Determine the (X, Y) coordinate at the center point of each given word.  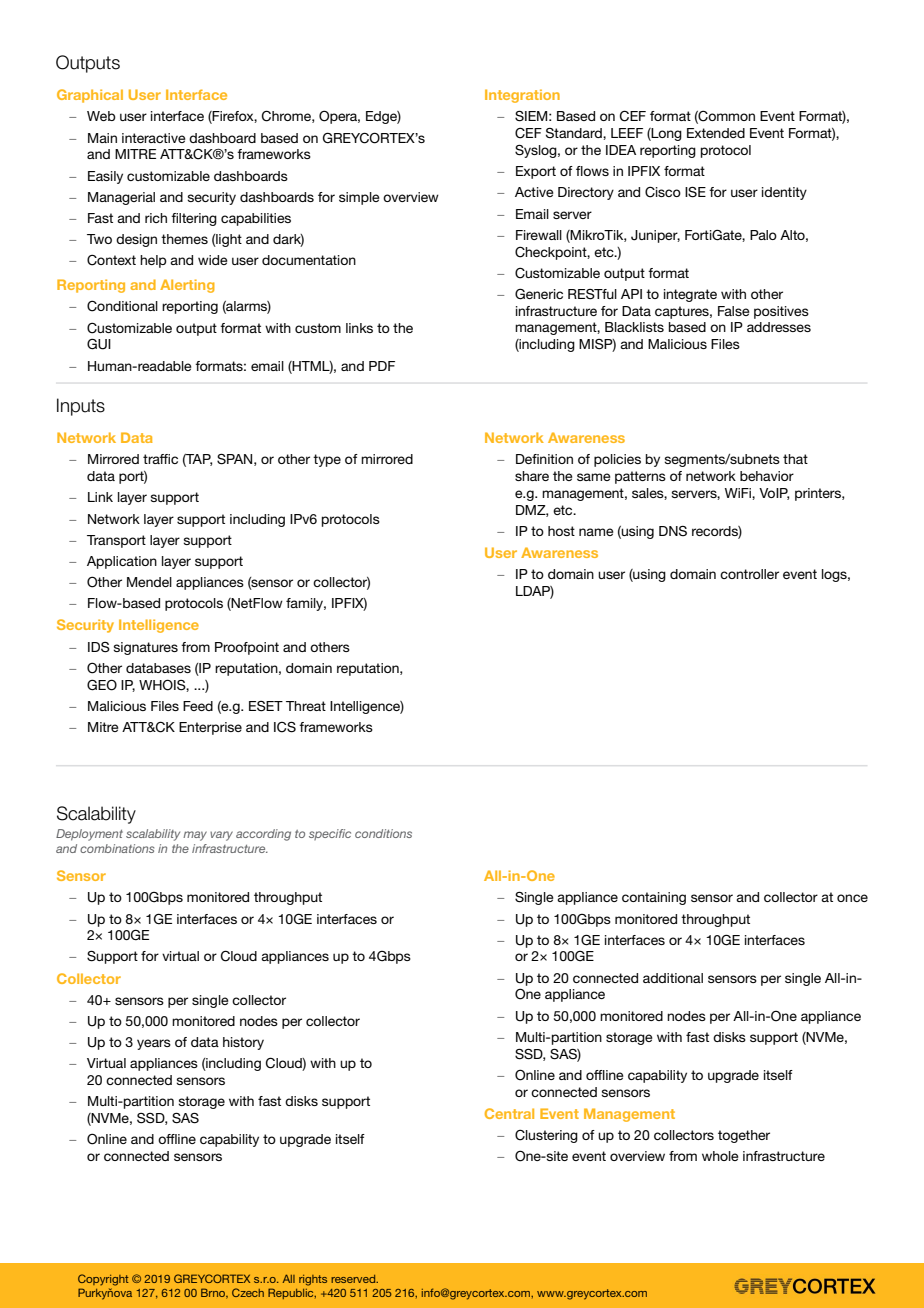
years (154, 1044)
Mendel (149, 582)
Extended (716, 133)
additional (673, 978)
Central (509, 1113)
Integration (522, 96)
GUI (99, 344)
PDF (382, 366)
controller (749, 574)
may (195, 836)
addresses (779, 327)
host (561, 531)
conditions (383, 833)
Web (101, 116)
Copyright (103, 1280)
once (852, 898)
